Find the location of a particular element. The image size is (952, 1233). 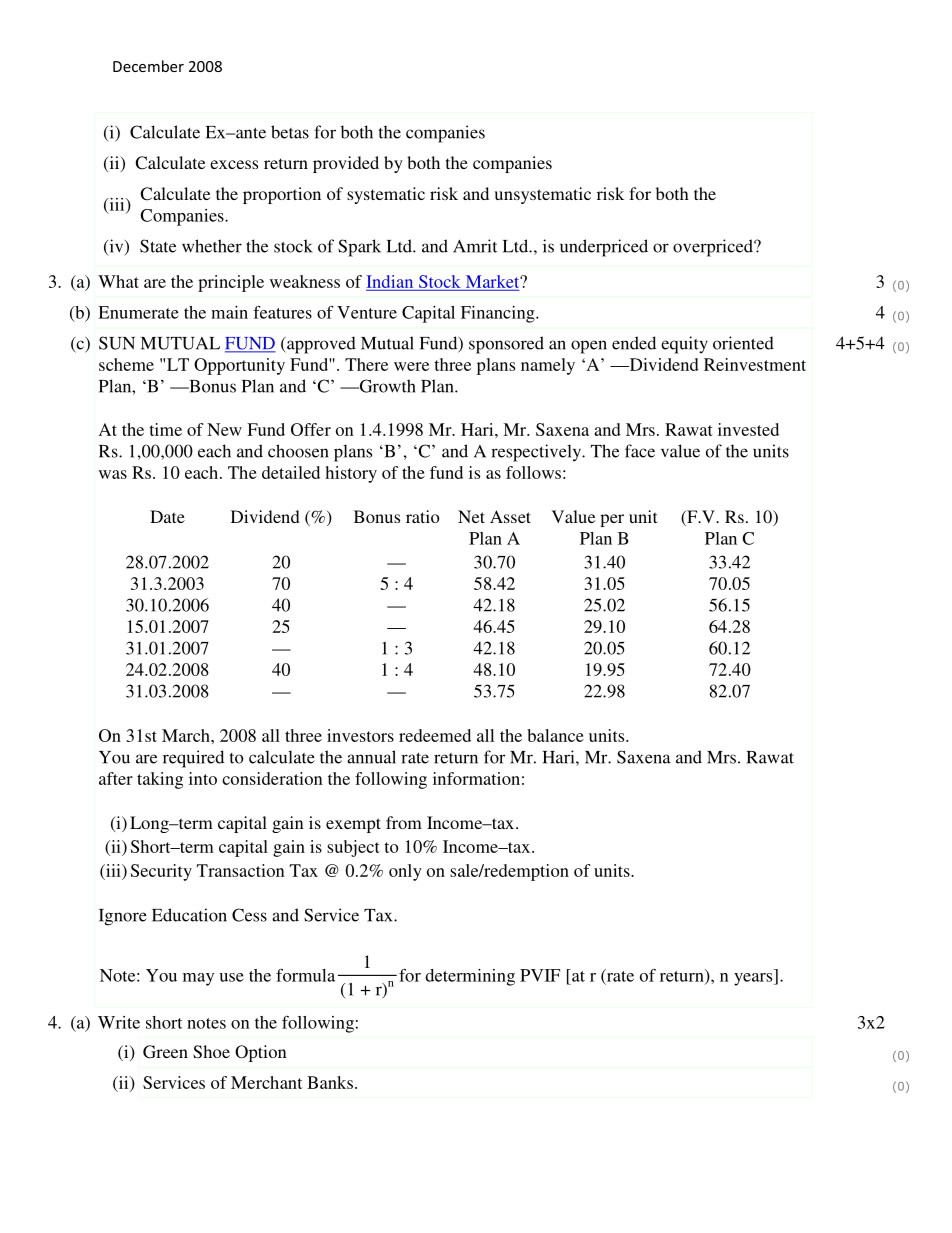

main is located at coordinates (229, 312).
